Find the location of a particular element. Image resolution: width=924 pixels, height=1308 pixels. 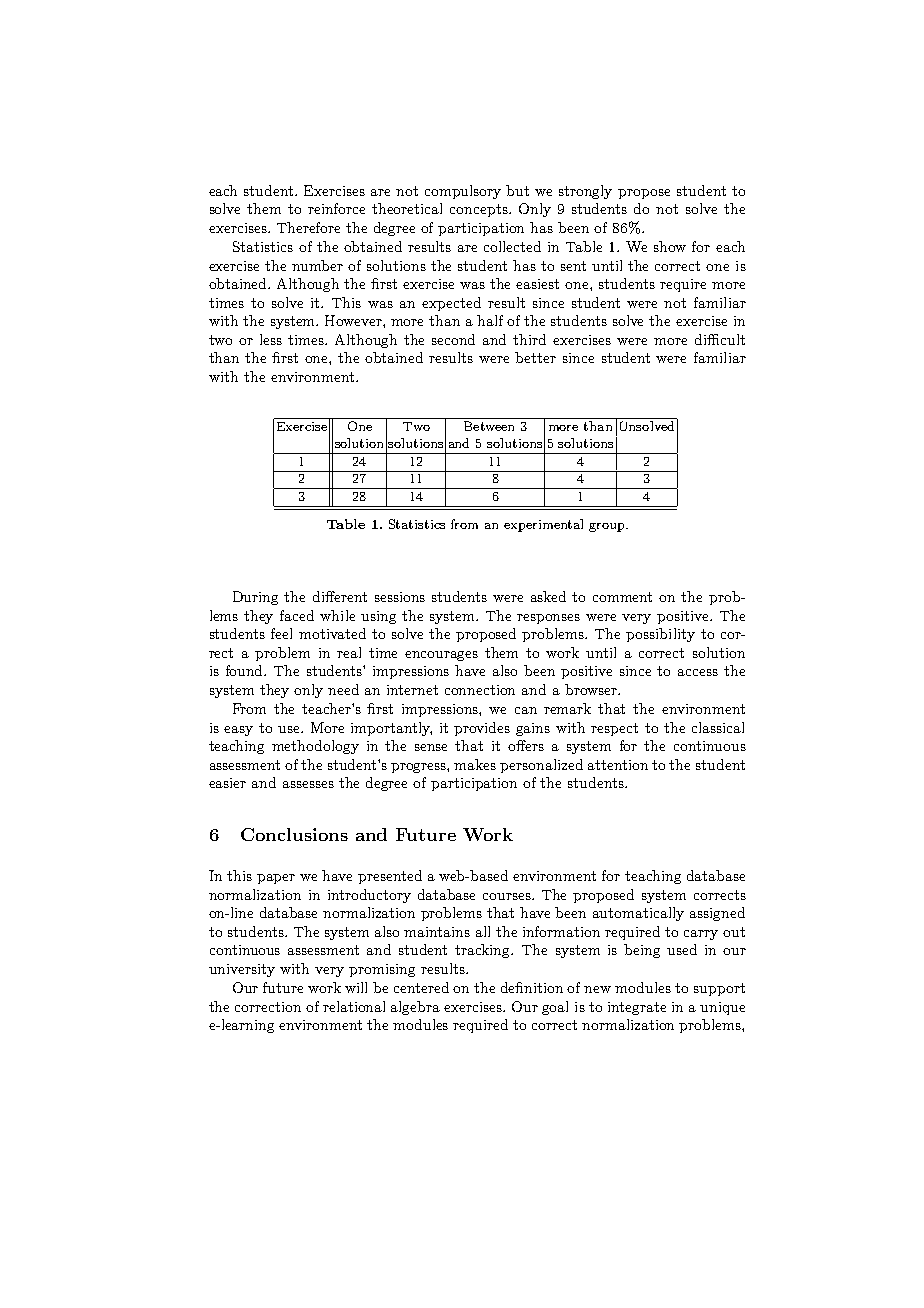

tracking is located at coordinates (484, 951).
